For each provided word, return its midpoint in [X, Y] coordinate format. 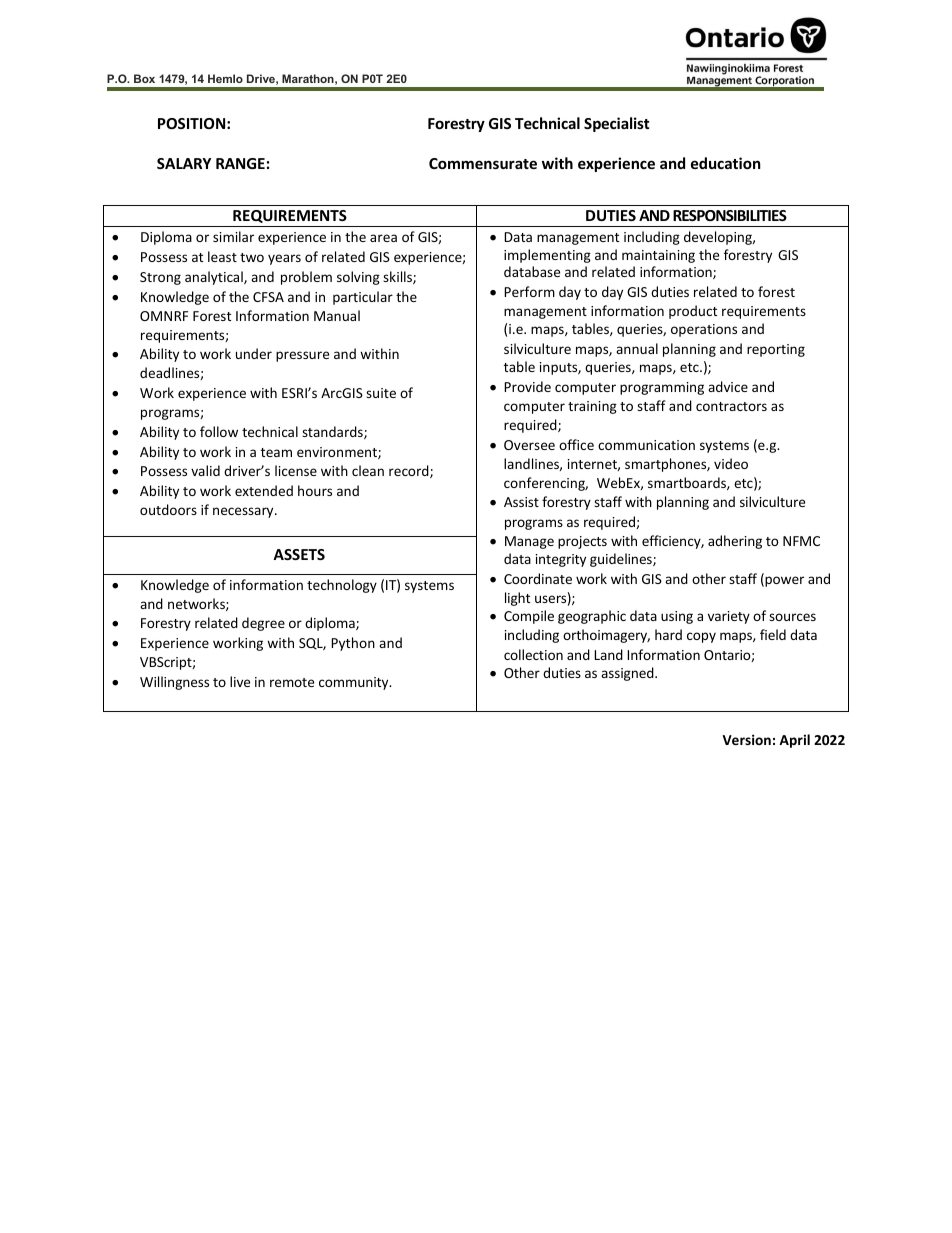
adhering [735, 542]
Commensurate [483, 163]
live [240, 681]
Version [746, 739]
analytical [215, 278]
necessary [244, 512]
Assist [521, 502]
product [693, 312]
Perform [529, 291]
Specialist [617, 124]
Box [144, 78]
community [355, 683]
